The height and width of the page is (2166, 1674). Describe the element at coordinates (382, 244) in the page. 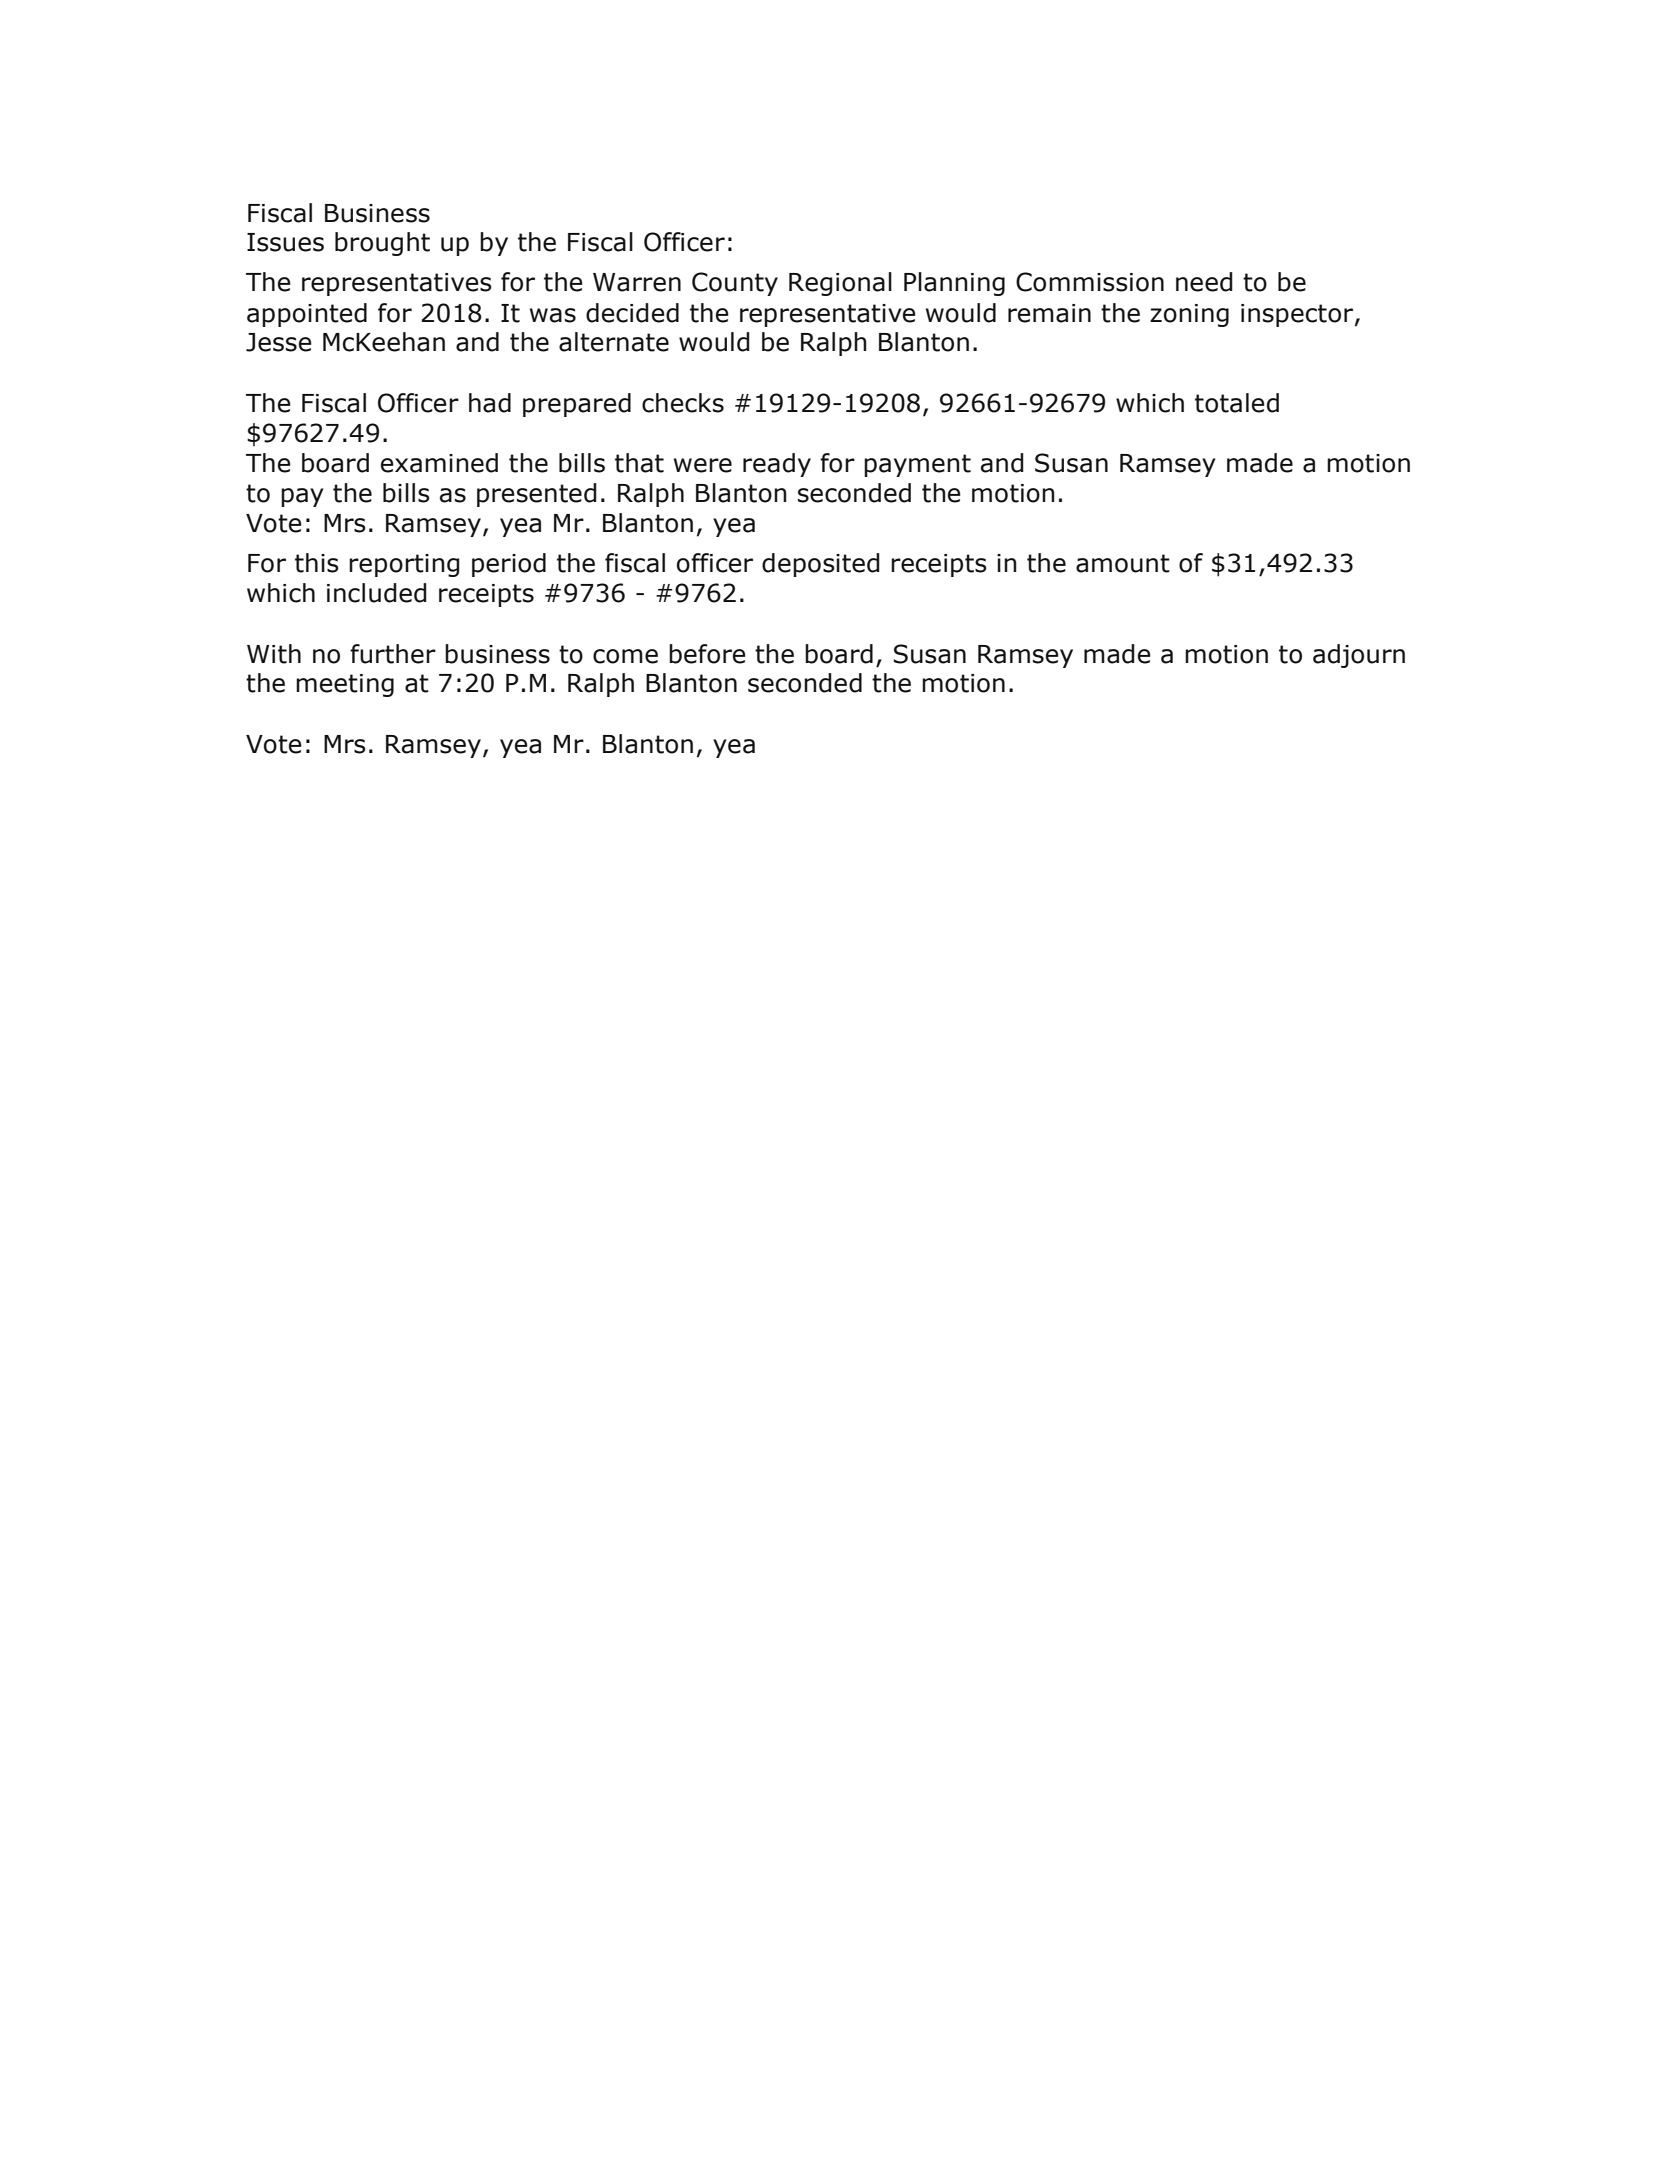

I see `brought` at that location.
